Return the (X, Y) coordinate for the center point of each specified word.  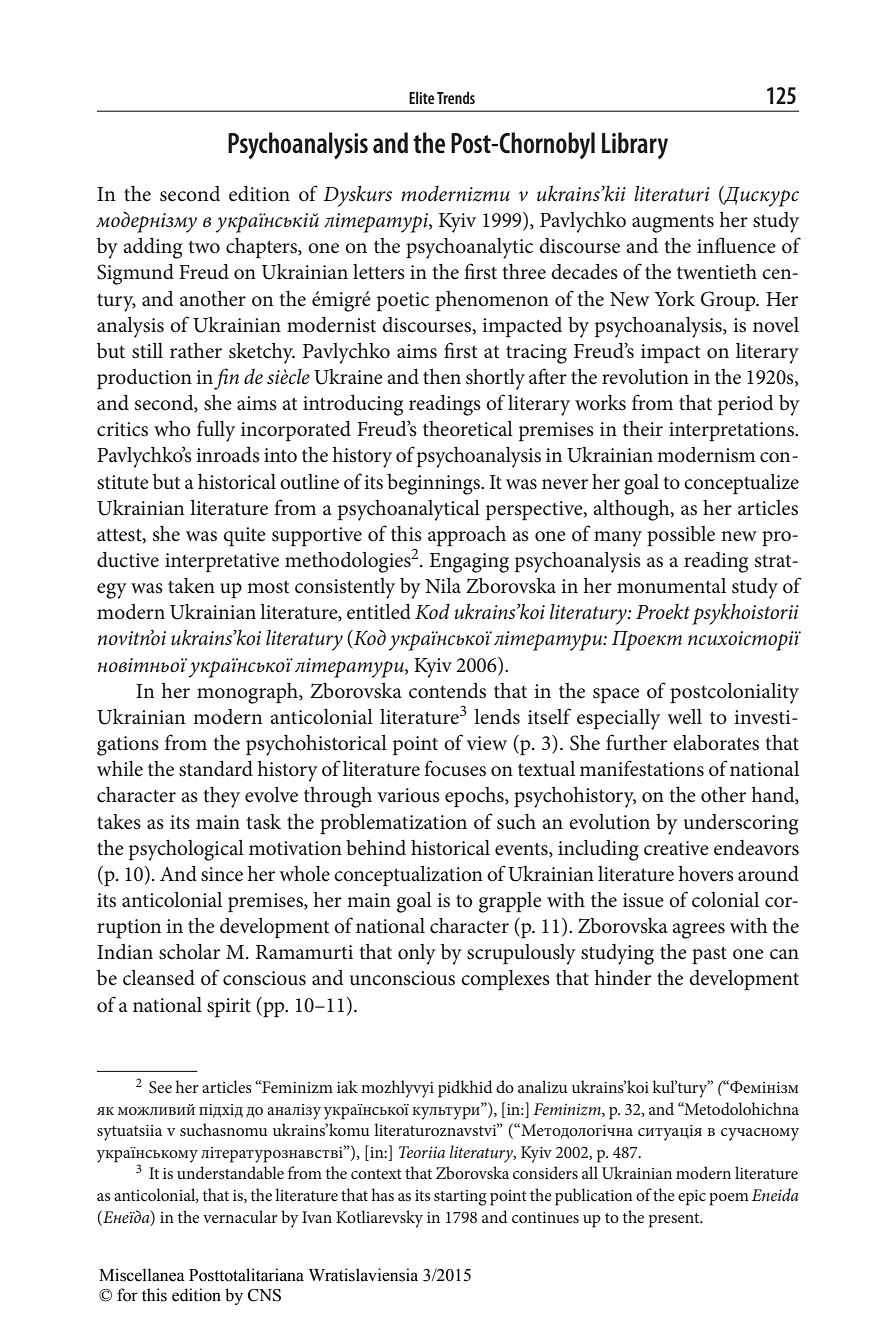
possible (681, 536)
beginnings (434, 484)
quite (244, 537)
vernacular (240, 1216)
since (222, 874)
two (204, 247)
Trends (456, 97)
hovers (706, 873)
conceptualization (408, 876)
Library (635, 145)
